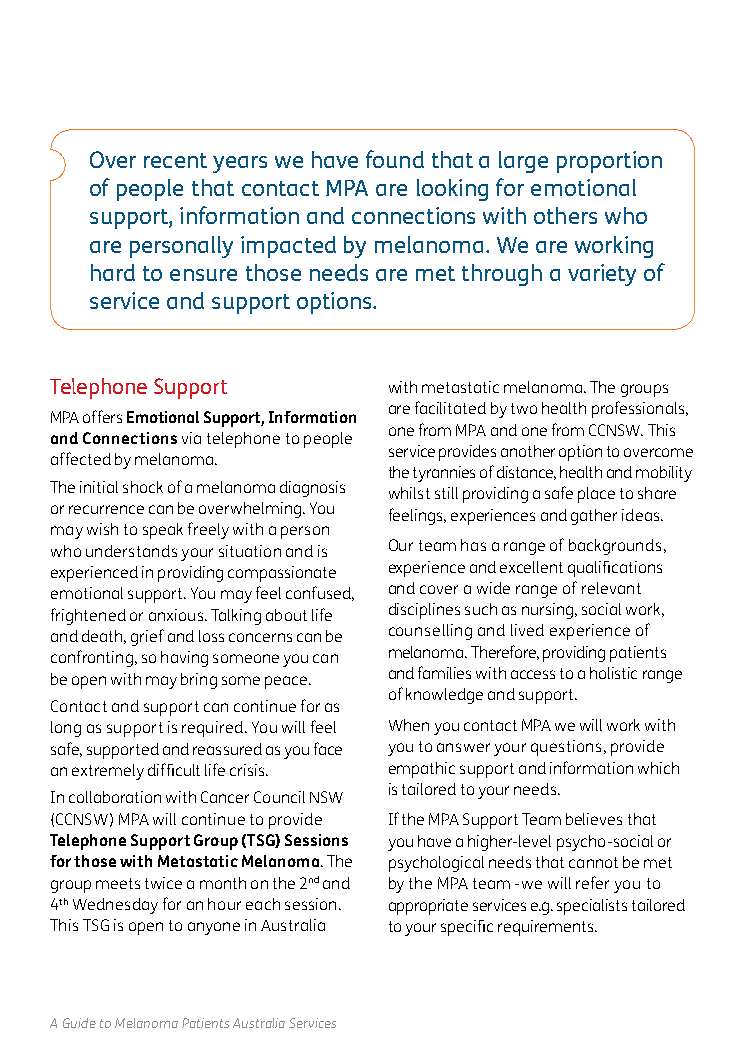 The image size is (745, 1058). What do you see at coordinates (175, 160) in the screenshot?
I see `recent` at bounding box center [175, 160].
